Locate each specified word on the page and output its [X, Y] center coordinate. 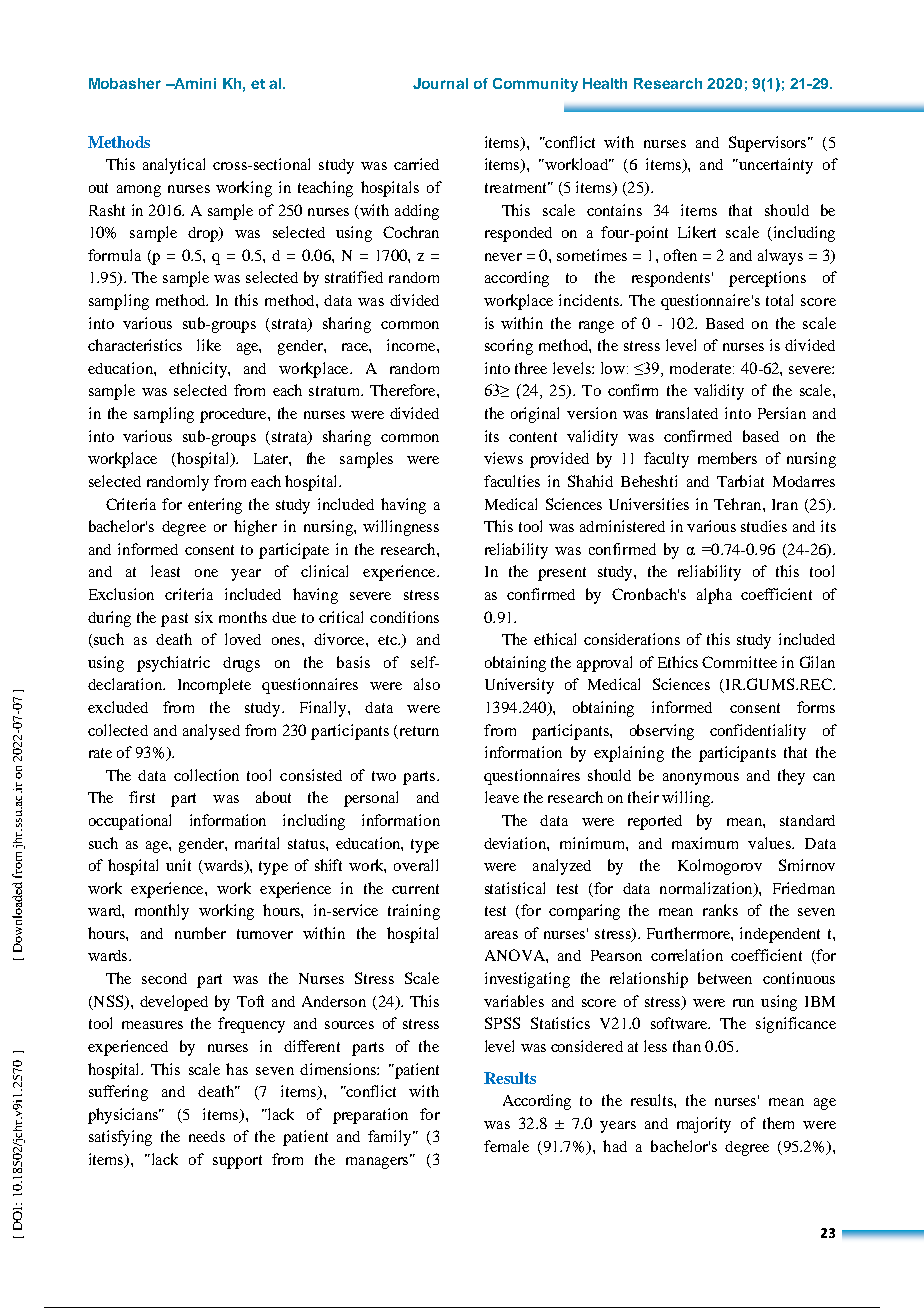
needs [207, 1136]
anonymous [701, 779]
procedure [234, 415]
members [727, 458]
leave [502, 797]
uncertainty [774, 166]
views [503, 458]
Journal [440, 83]
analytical [174, 166]
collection [206, 775]
